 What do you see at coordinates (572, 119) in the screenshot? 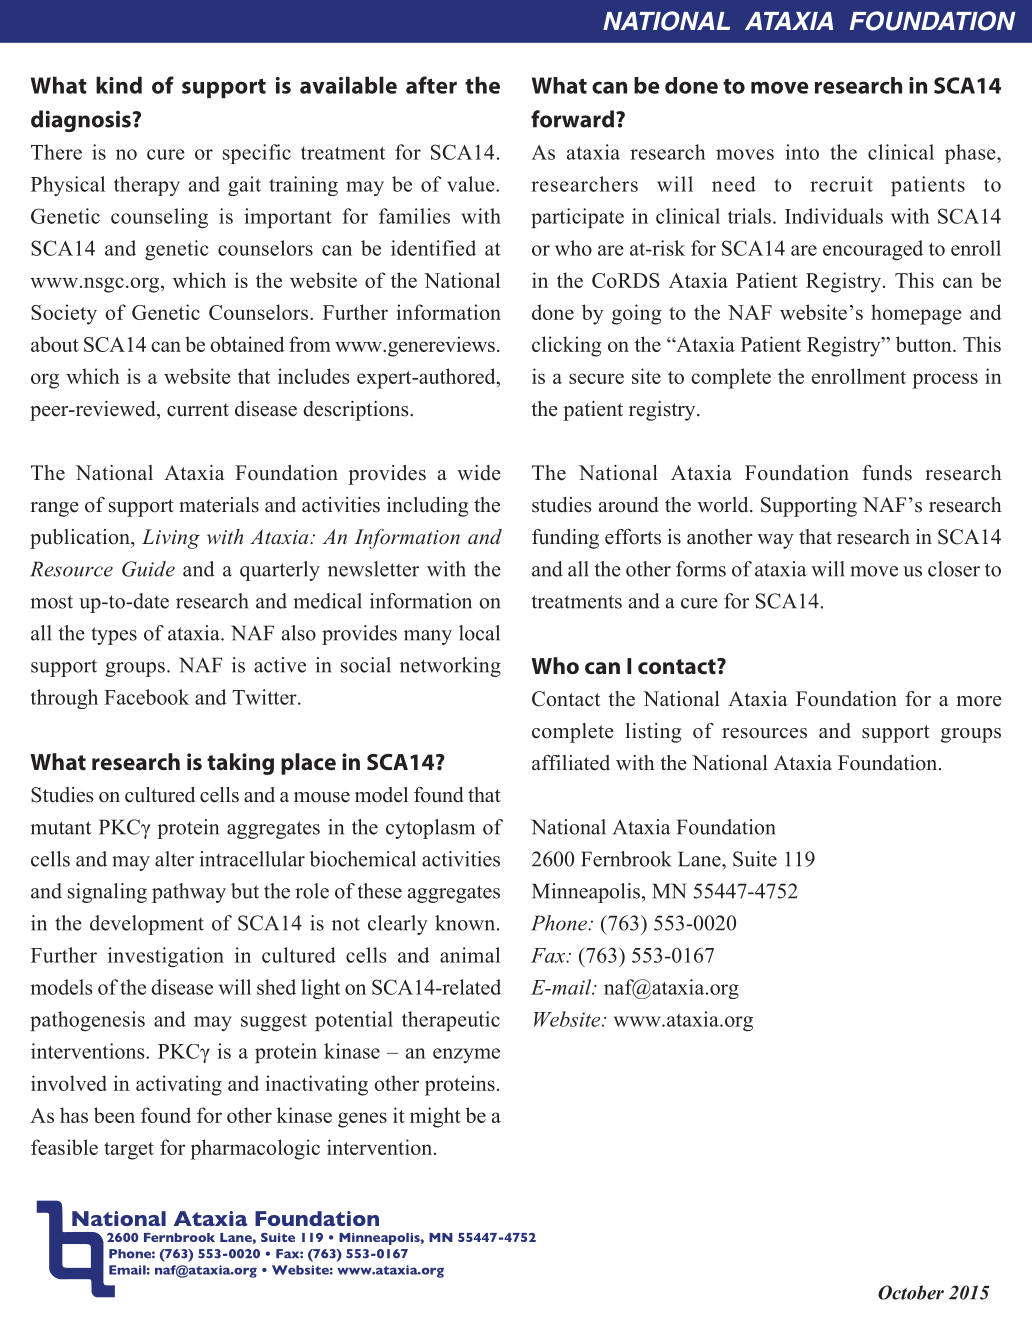
I see `forward` at bounding box center [572, 119].
